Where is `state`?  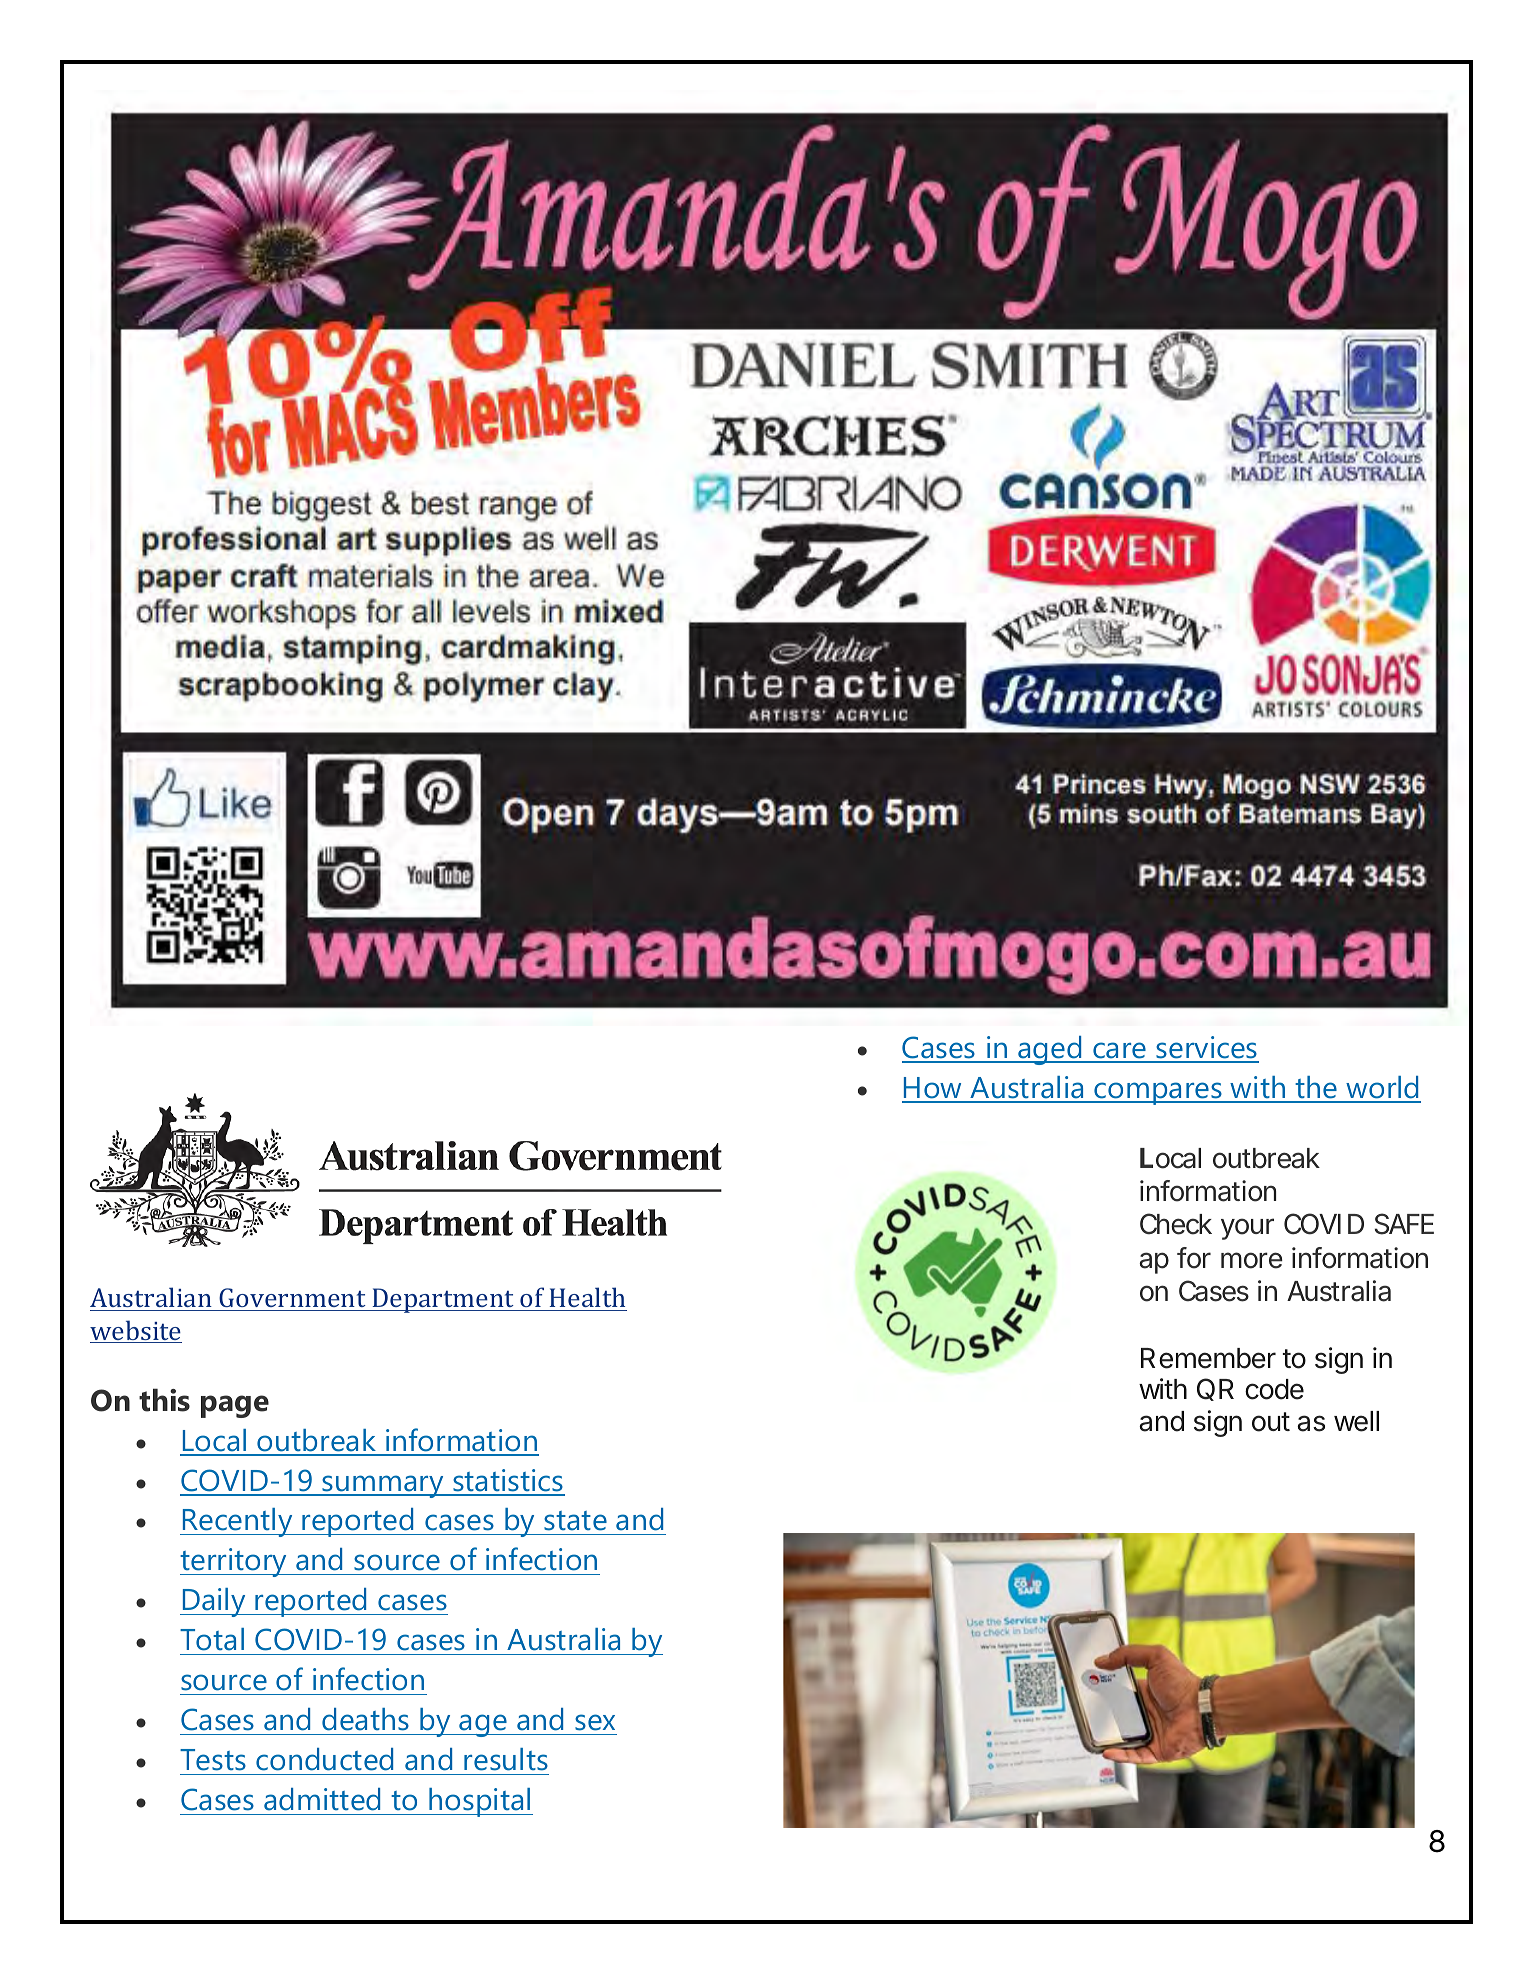 state is located at coordinates (575, 1521).
